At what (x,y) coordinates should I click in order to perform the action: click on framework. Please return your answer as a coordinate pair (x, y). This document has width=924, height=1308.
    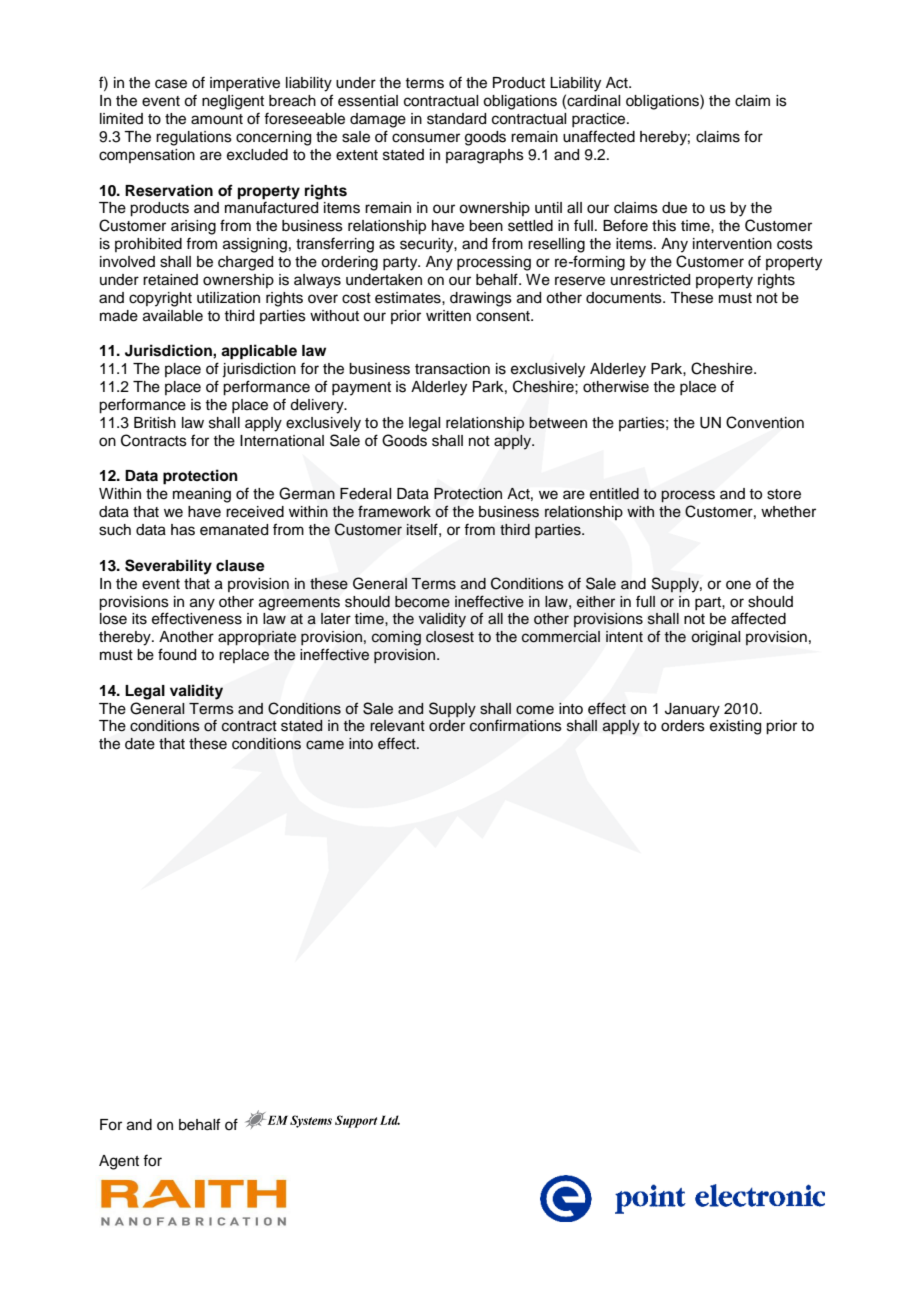
    Looking at the image, I should click on (394, 511).
